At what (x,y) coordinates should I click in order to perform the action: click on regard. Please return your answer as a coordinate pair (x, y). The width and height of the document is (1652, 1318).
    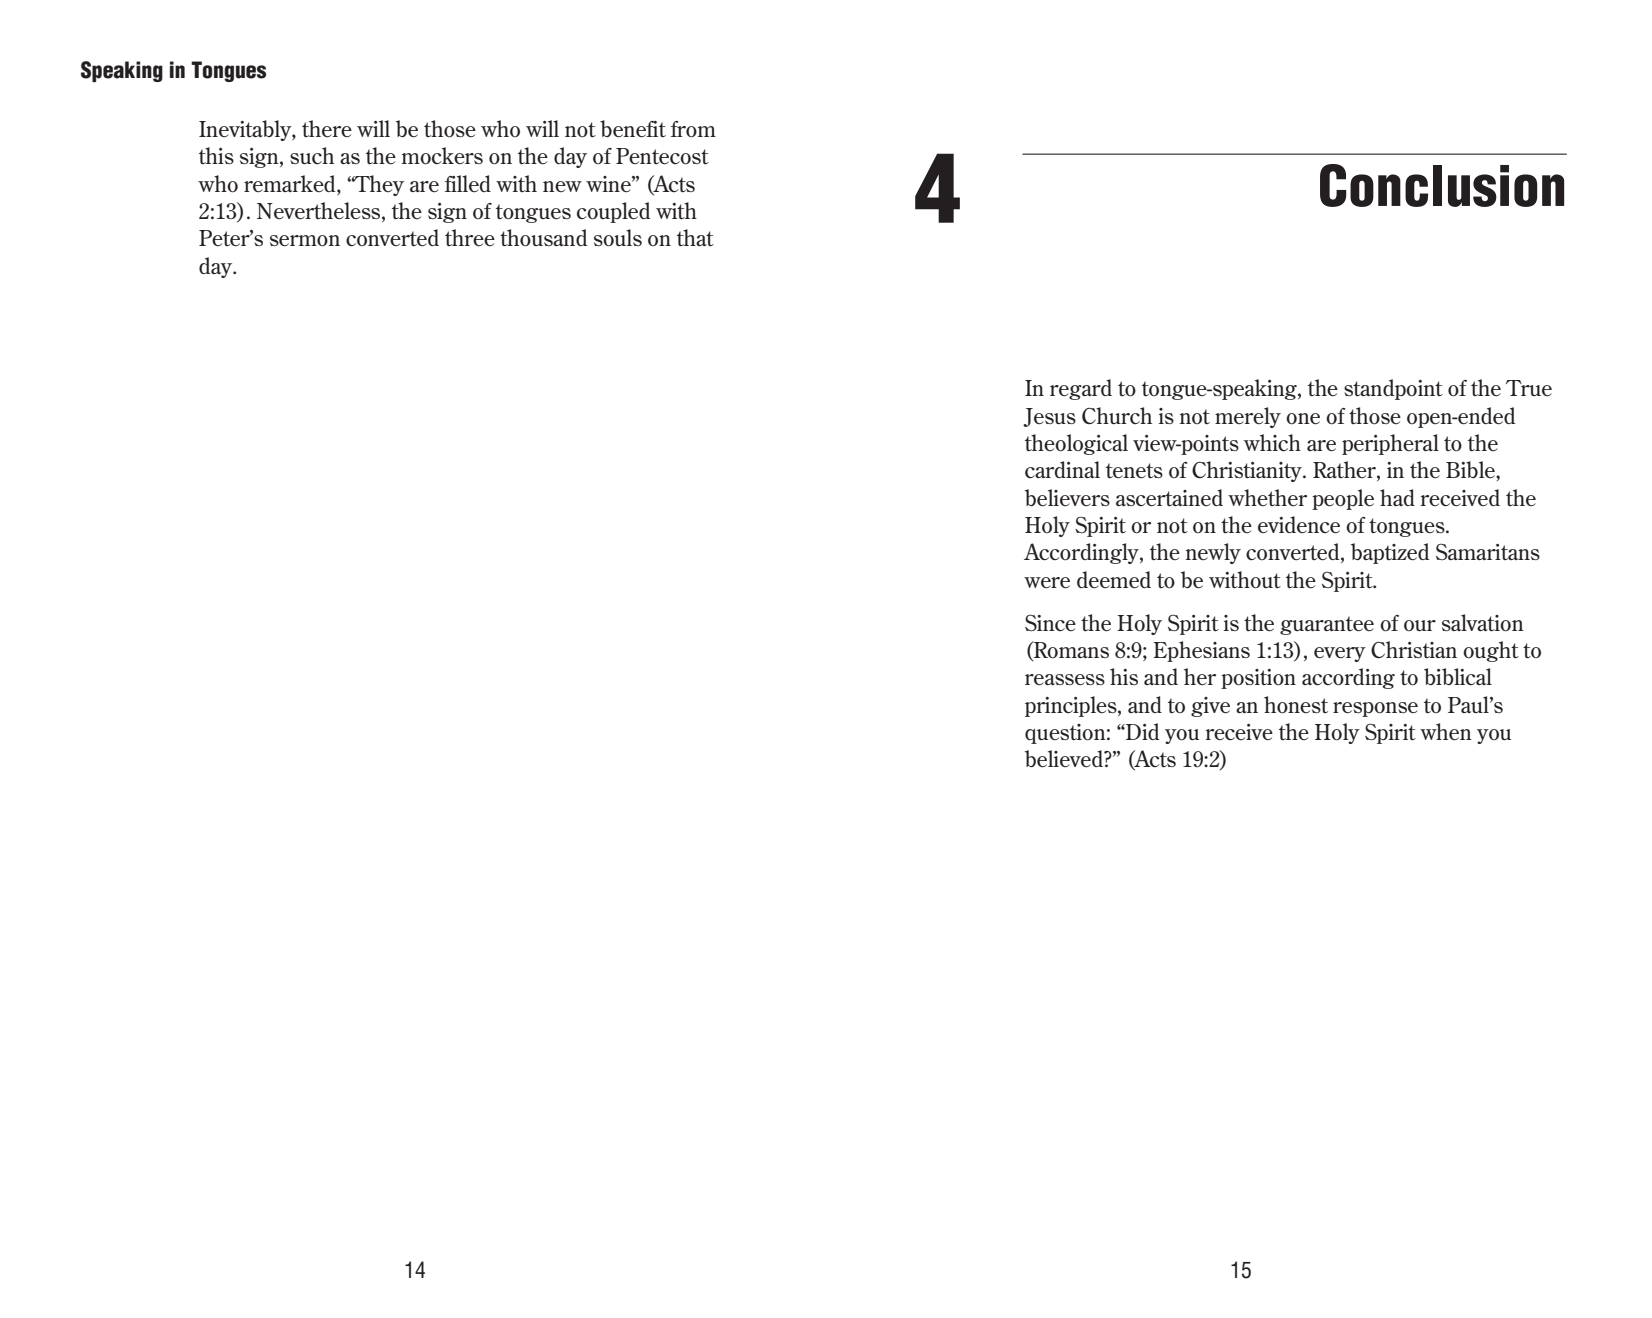
    Looking at the image, I should click on (1081, 389).
